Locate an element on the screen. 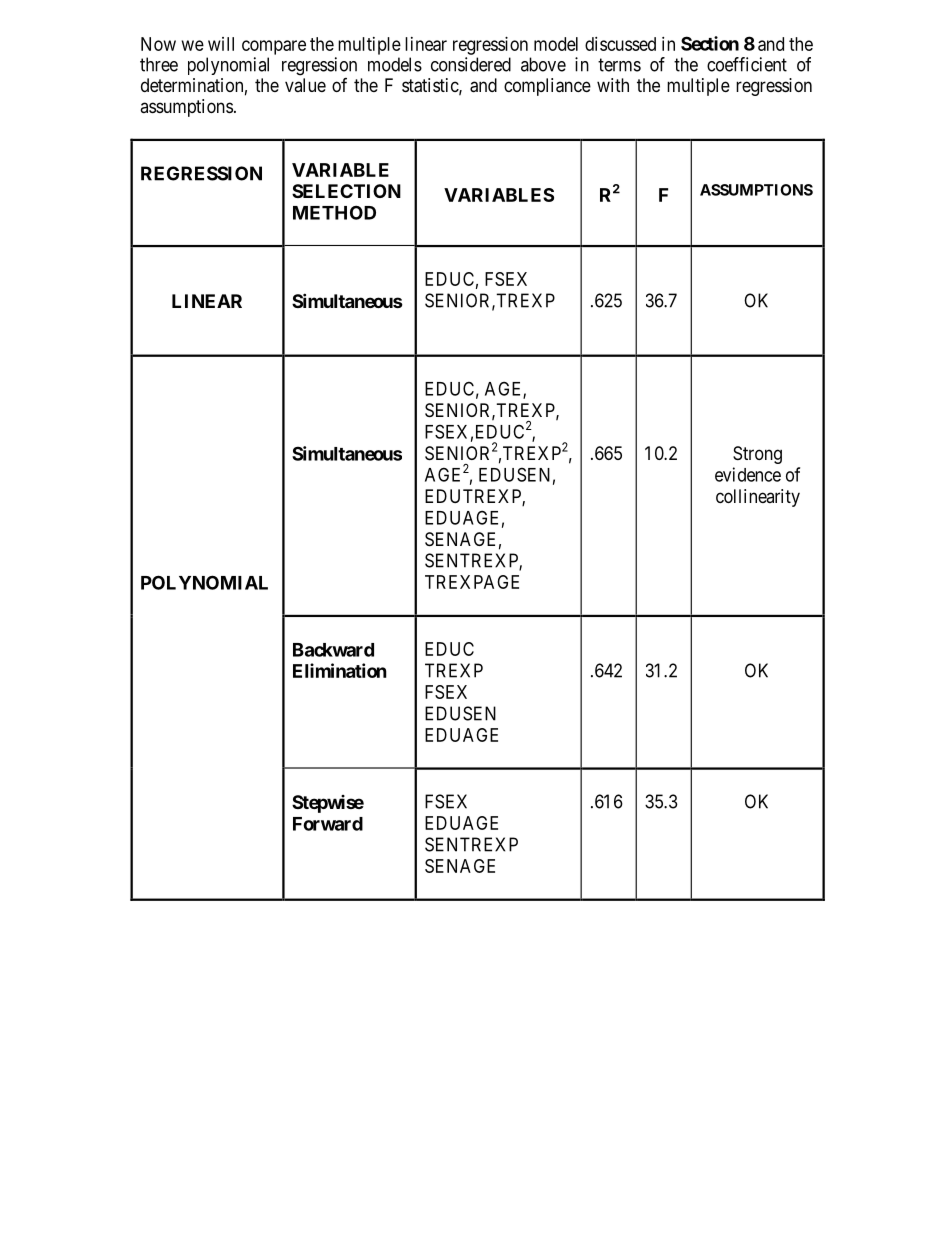 The image size is (952, 1233). Elimination is located at coordinates (340, 670).
